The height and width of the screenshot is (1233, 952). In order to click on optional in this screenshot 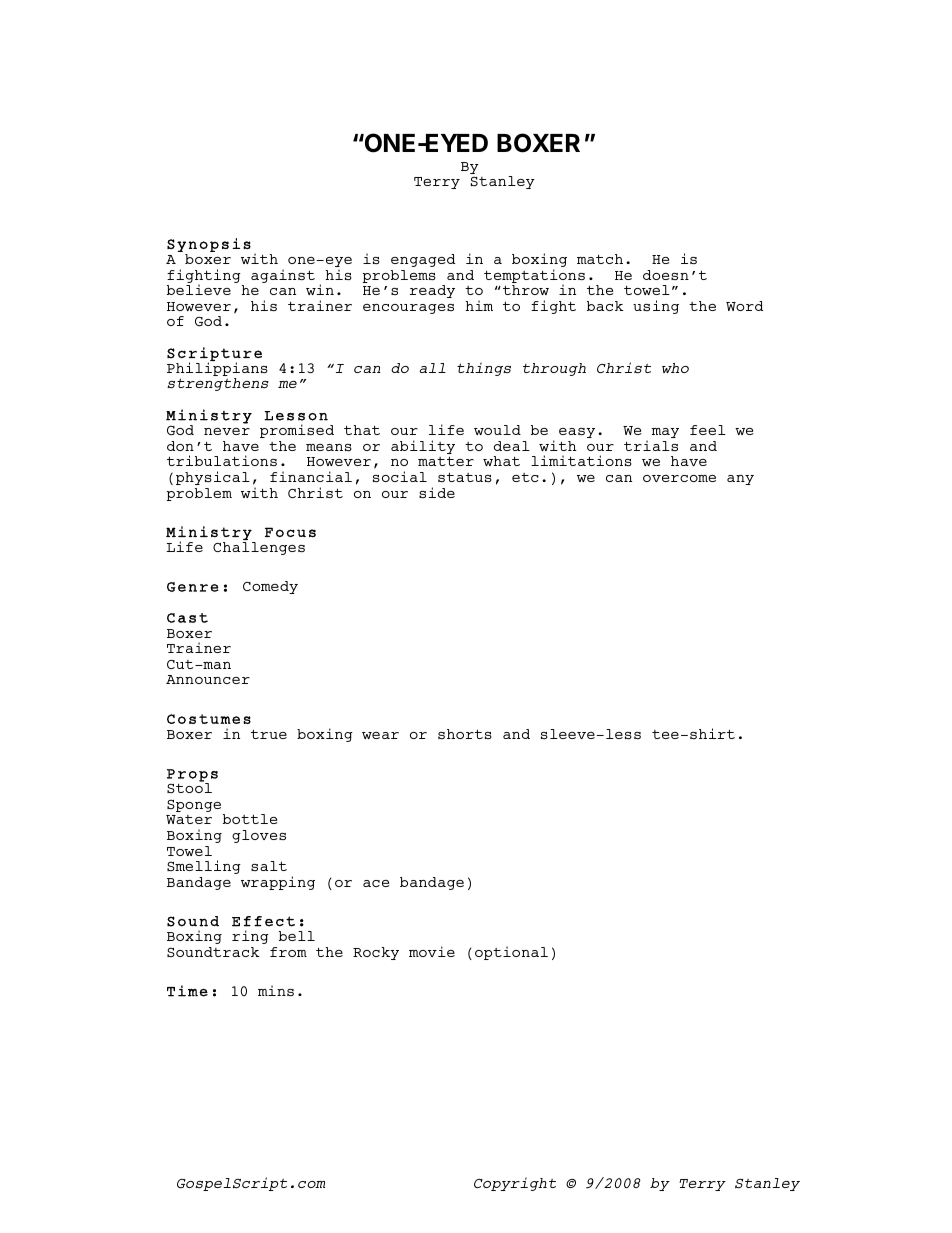, I will do `click(511, 953)`.
